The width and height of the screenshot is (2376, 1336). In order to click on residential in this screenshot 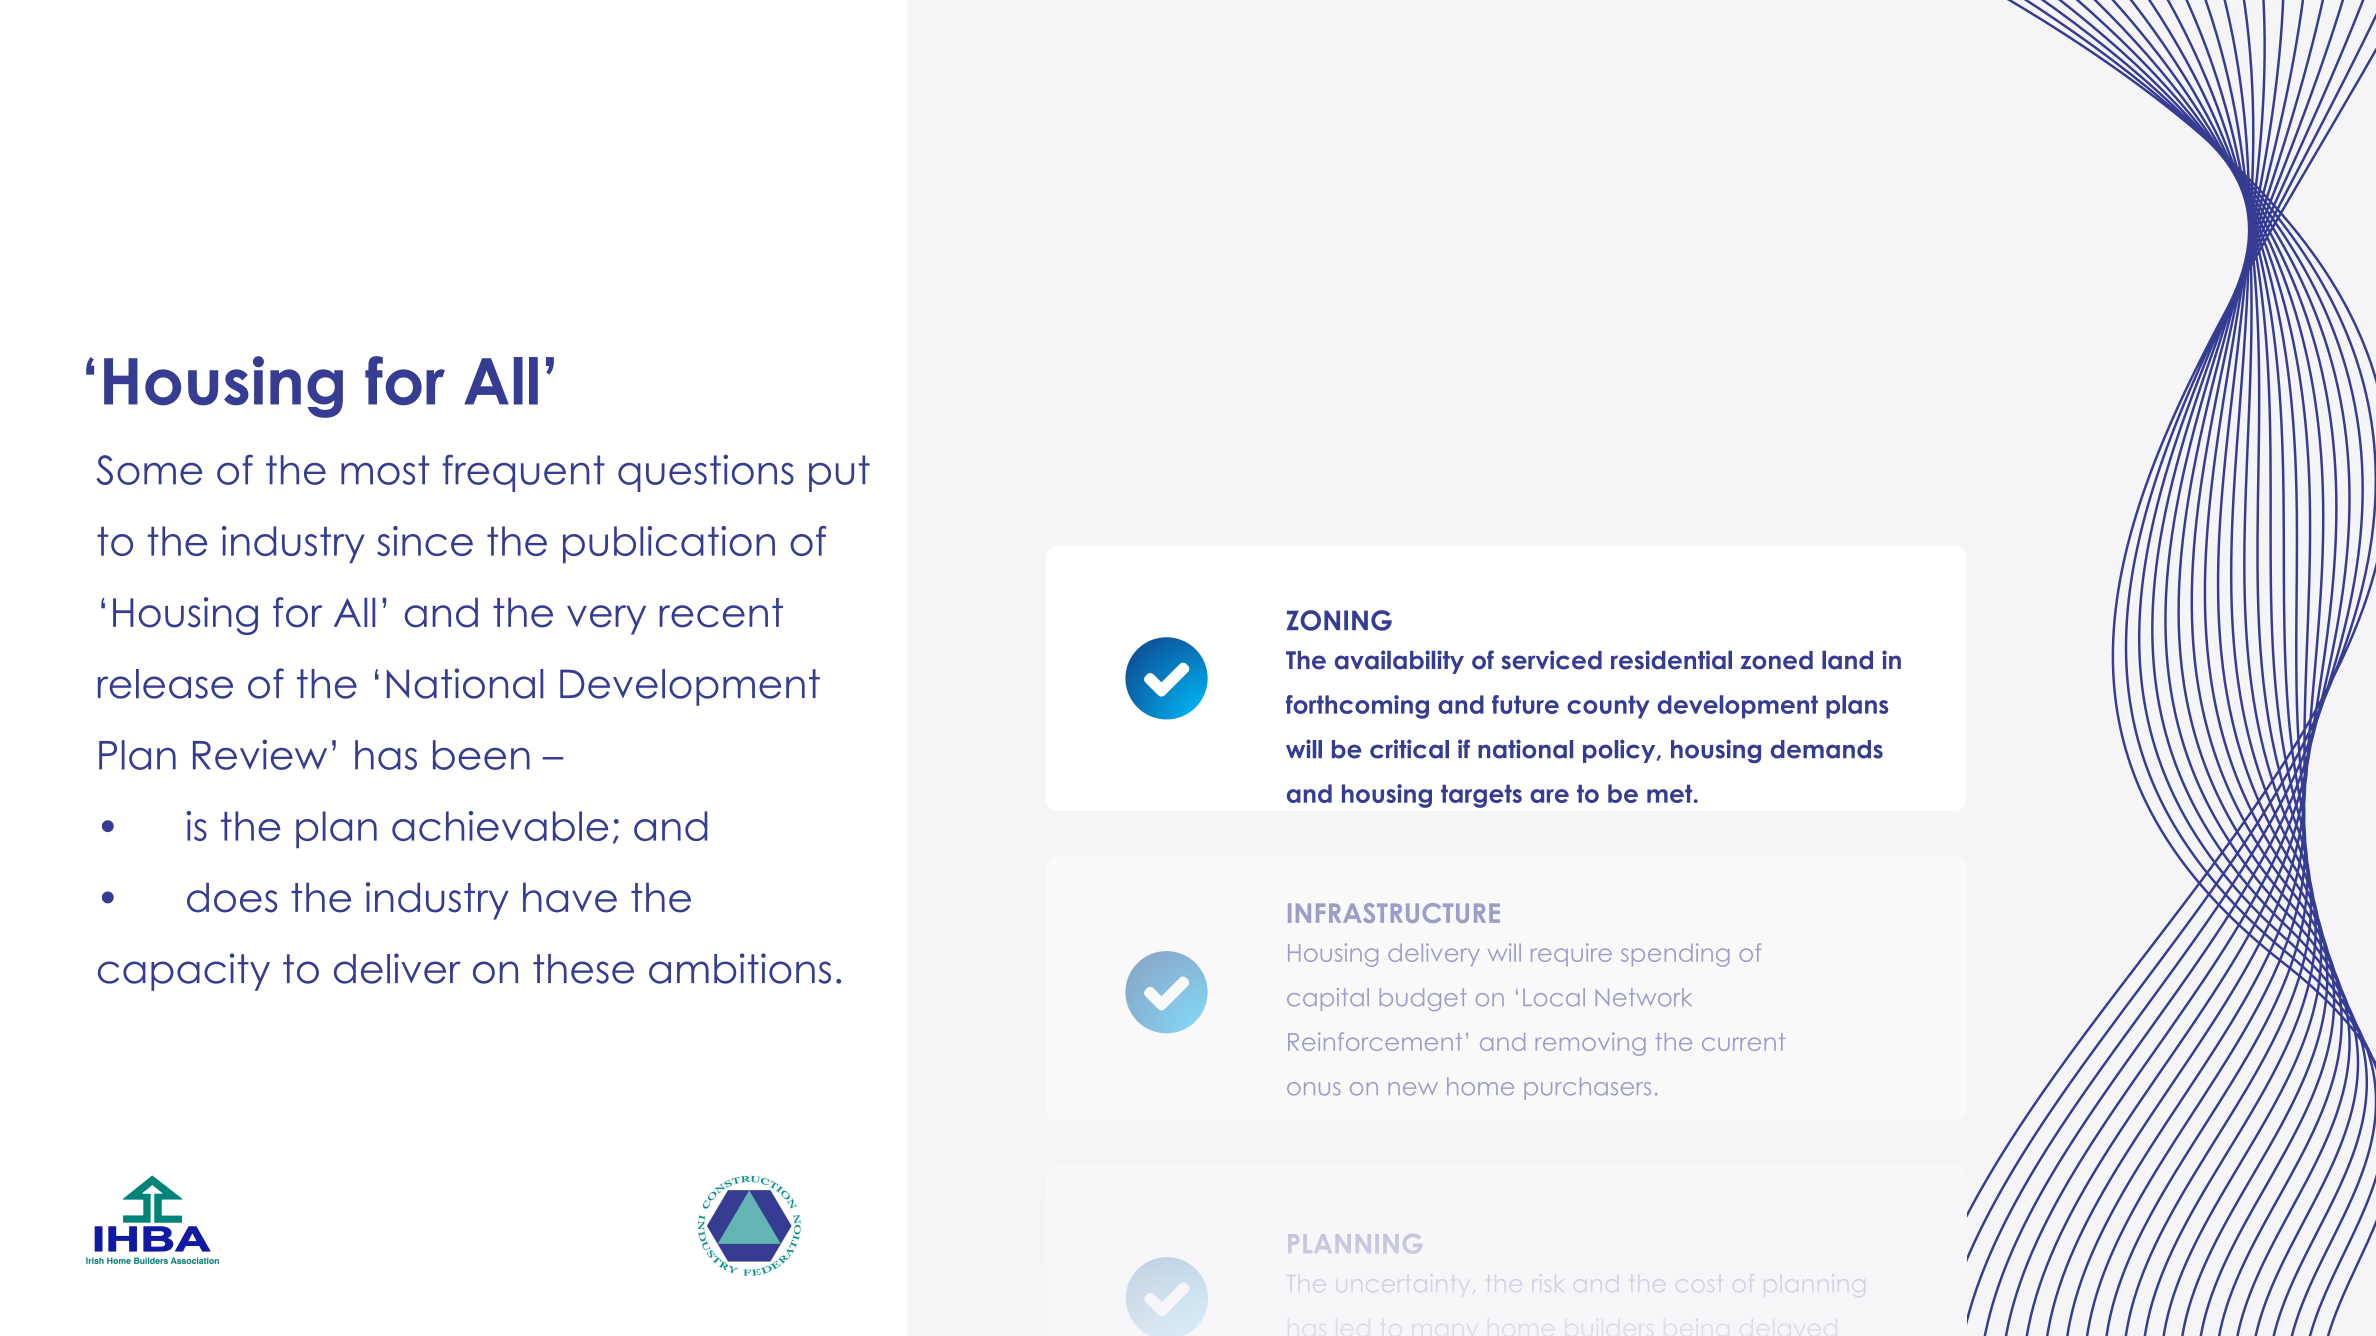, I will do `click(1671, 660)`.
